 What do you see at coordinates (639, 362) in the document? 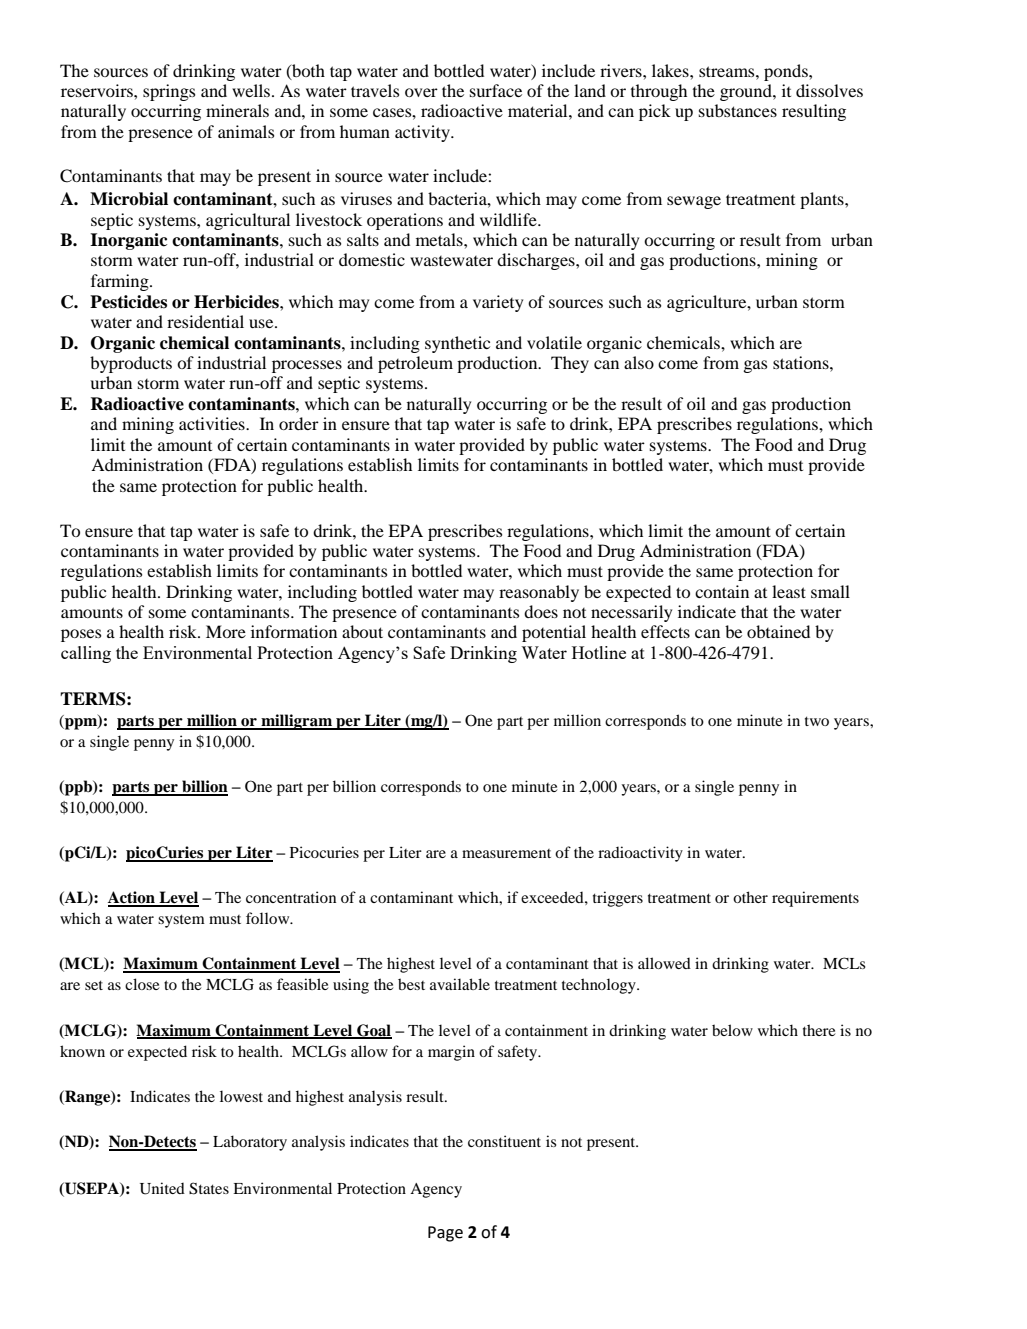
I see `also` at bounding box center [639, 362].
